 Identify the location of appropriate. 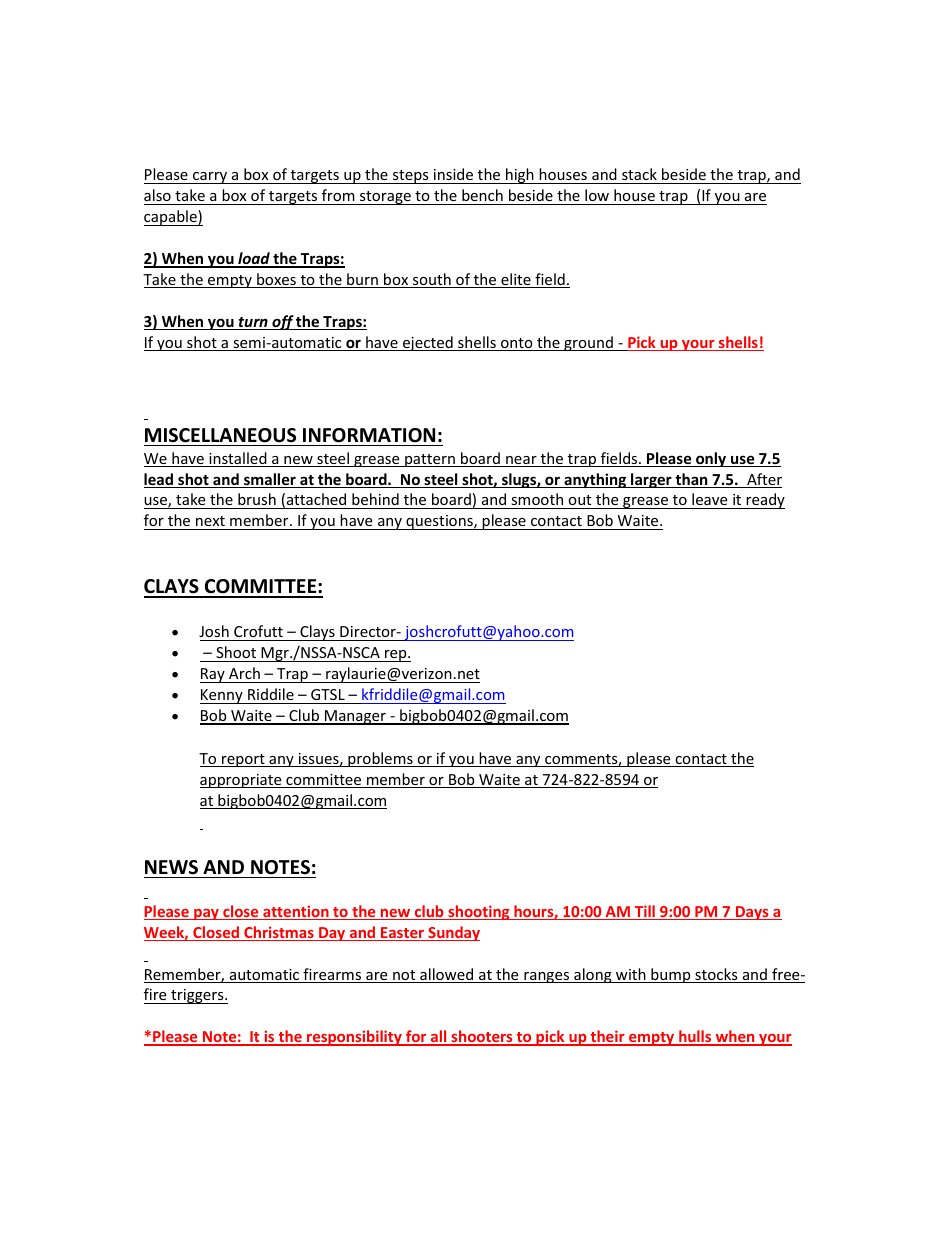
(242, 781).
